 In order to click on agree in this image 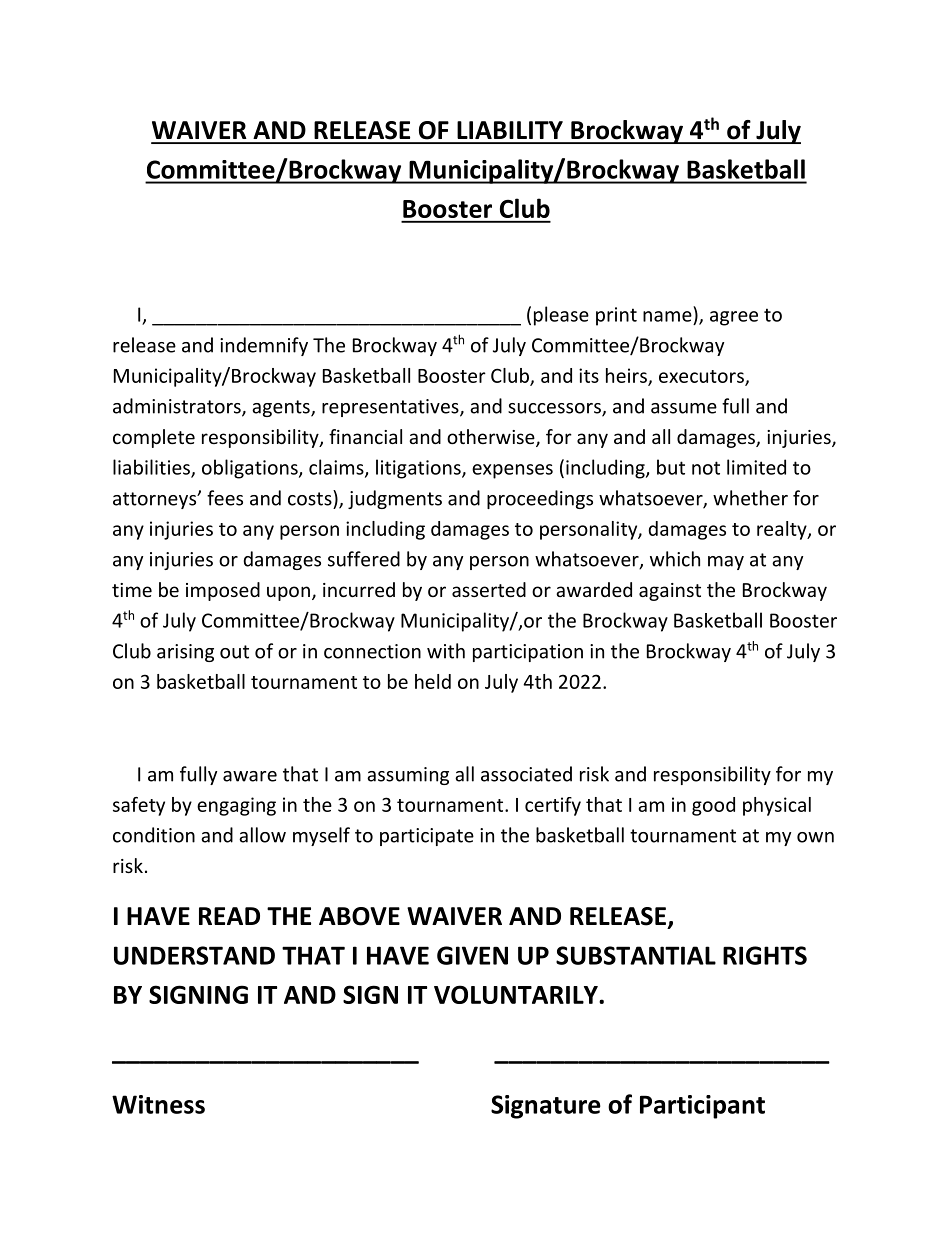, I will do `click(734, 318)`.
